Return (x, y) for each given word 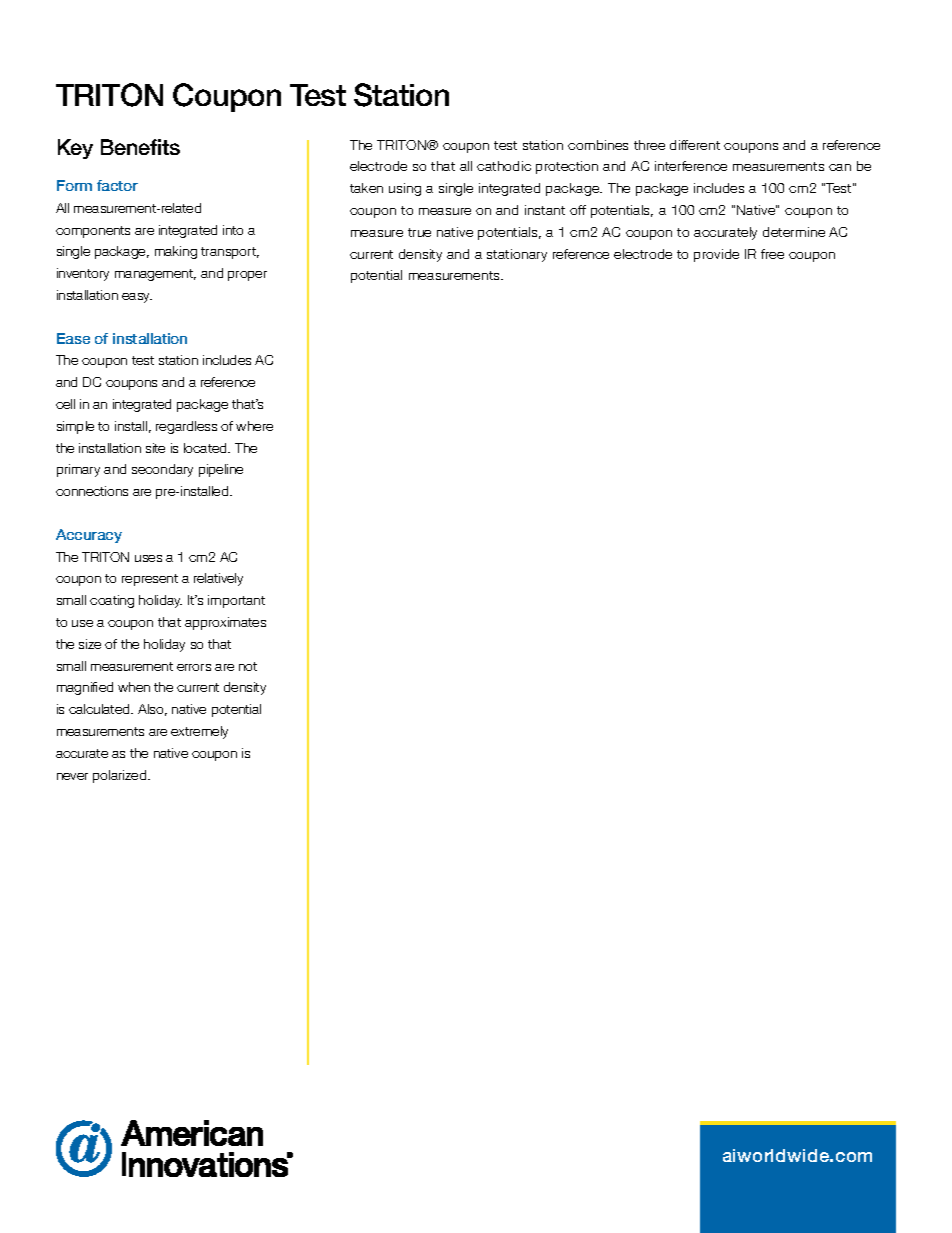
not (248, 666)
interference (691, 166)
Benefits (140, 147)
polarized (121, 776)
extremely (199, 732)
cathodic (504, 166)
